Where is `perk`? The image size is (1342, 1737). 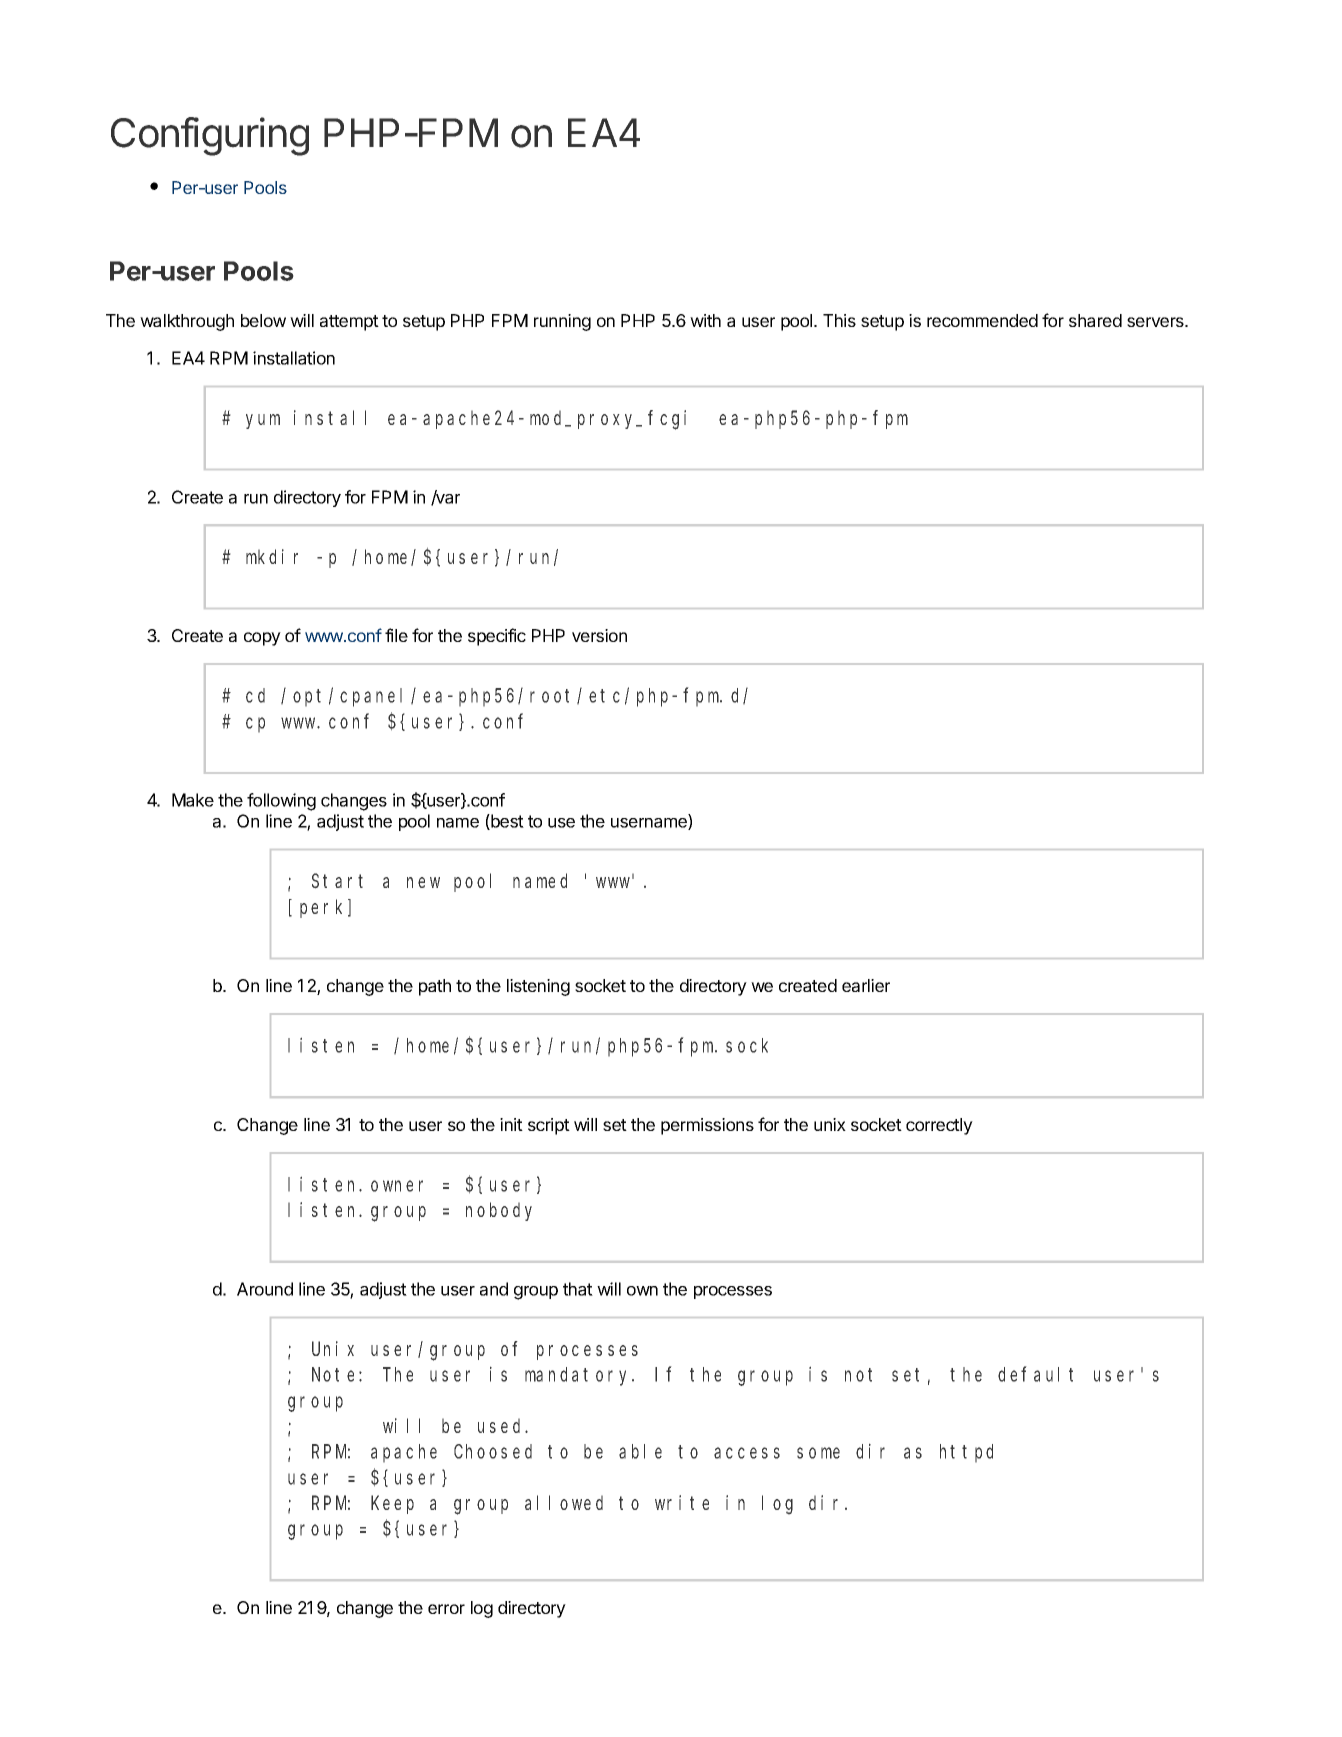 perk is located at coordinates (324, 908).
